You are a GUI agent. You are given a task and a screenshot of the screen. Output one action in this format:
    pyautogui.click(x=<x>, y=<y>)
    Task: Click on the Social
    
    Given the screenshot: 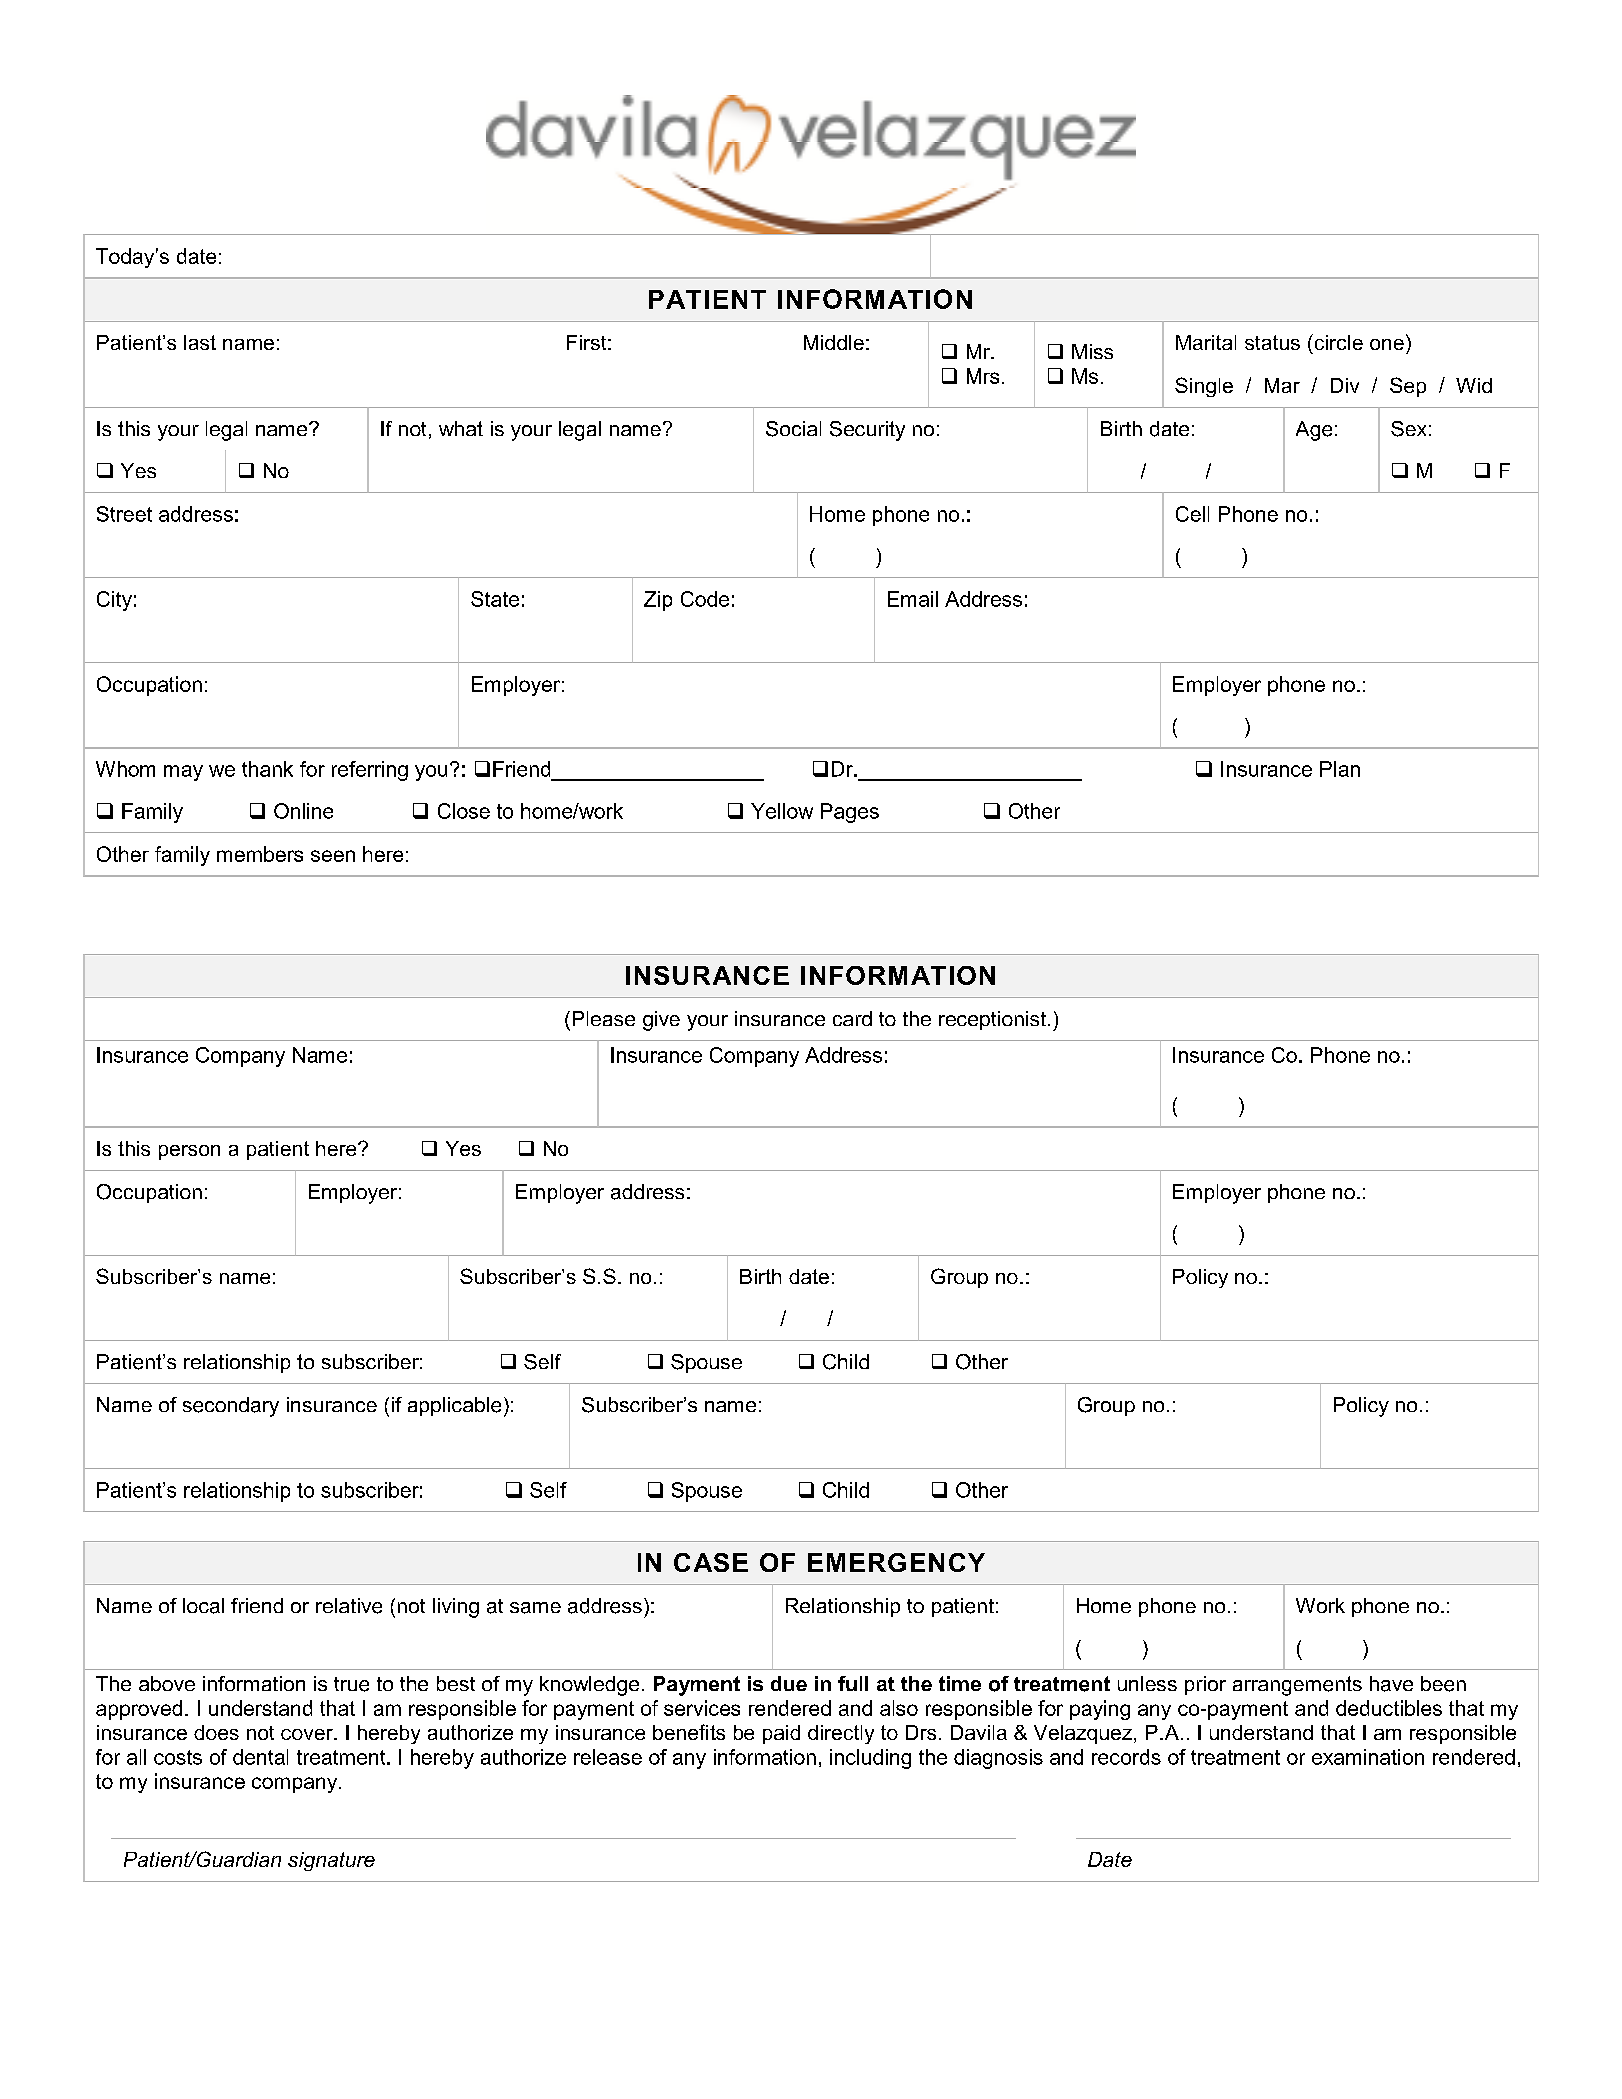 What is the action you would take?
    pyautogui.click(x=793, y=429)
